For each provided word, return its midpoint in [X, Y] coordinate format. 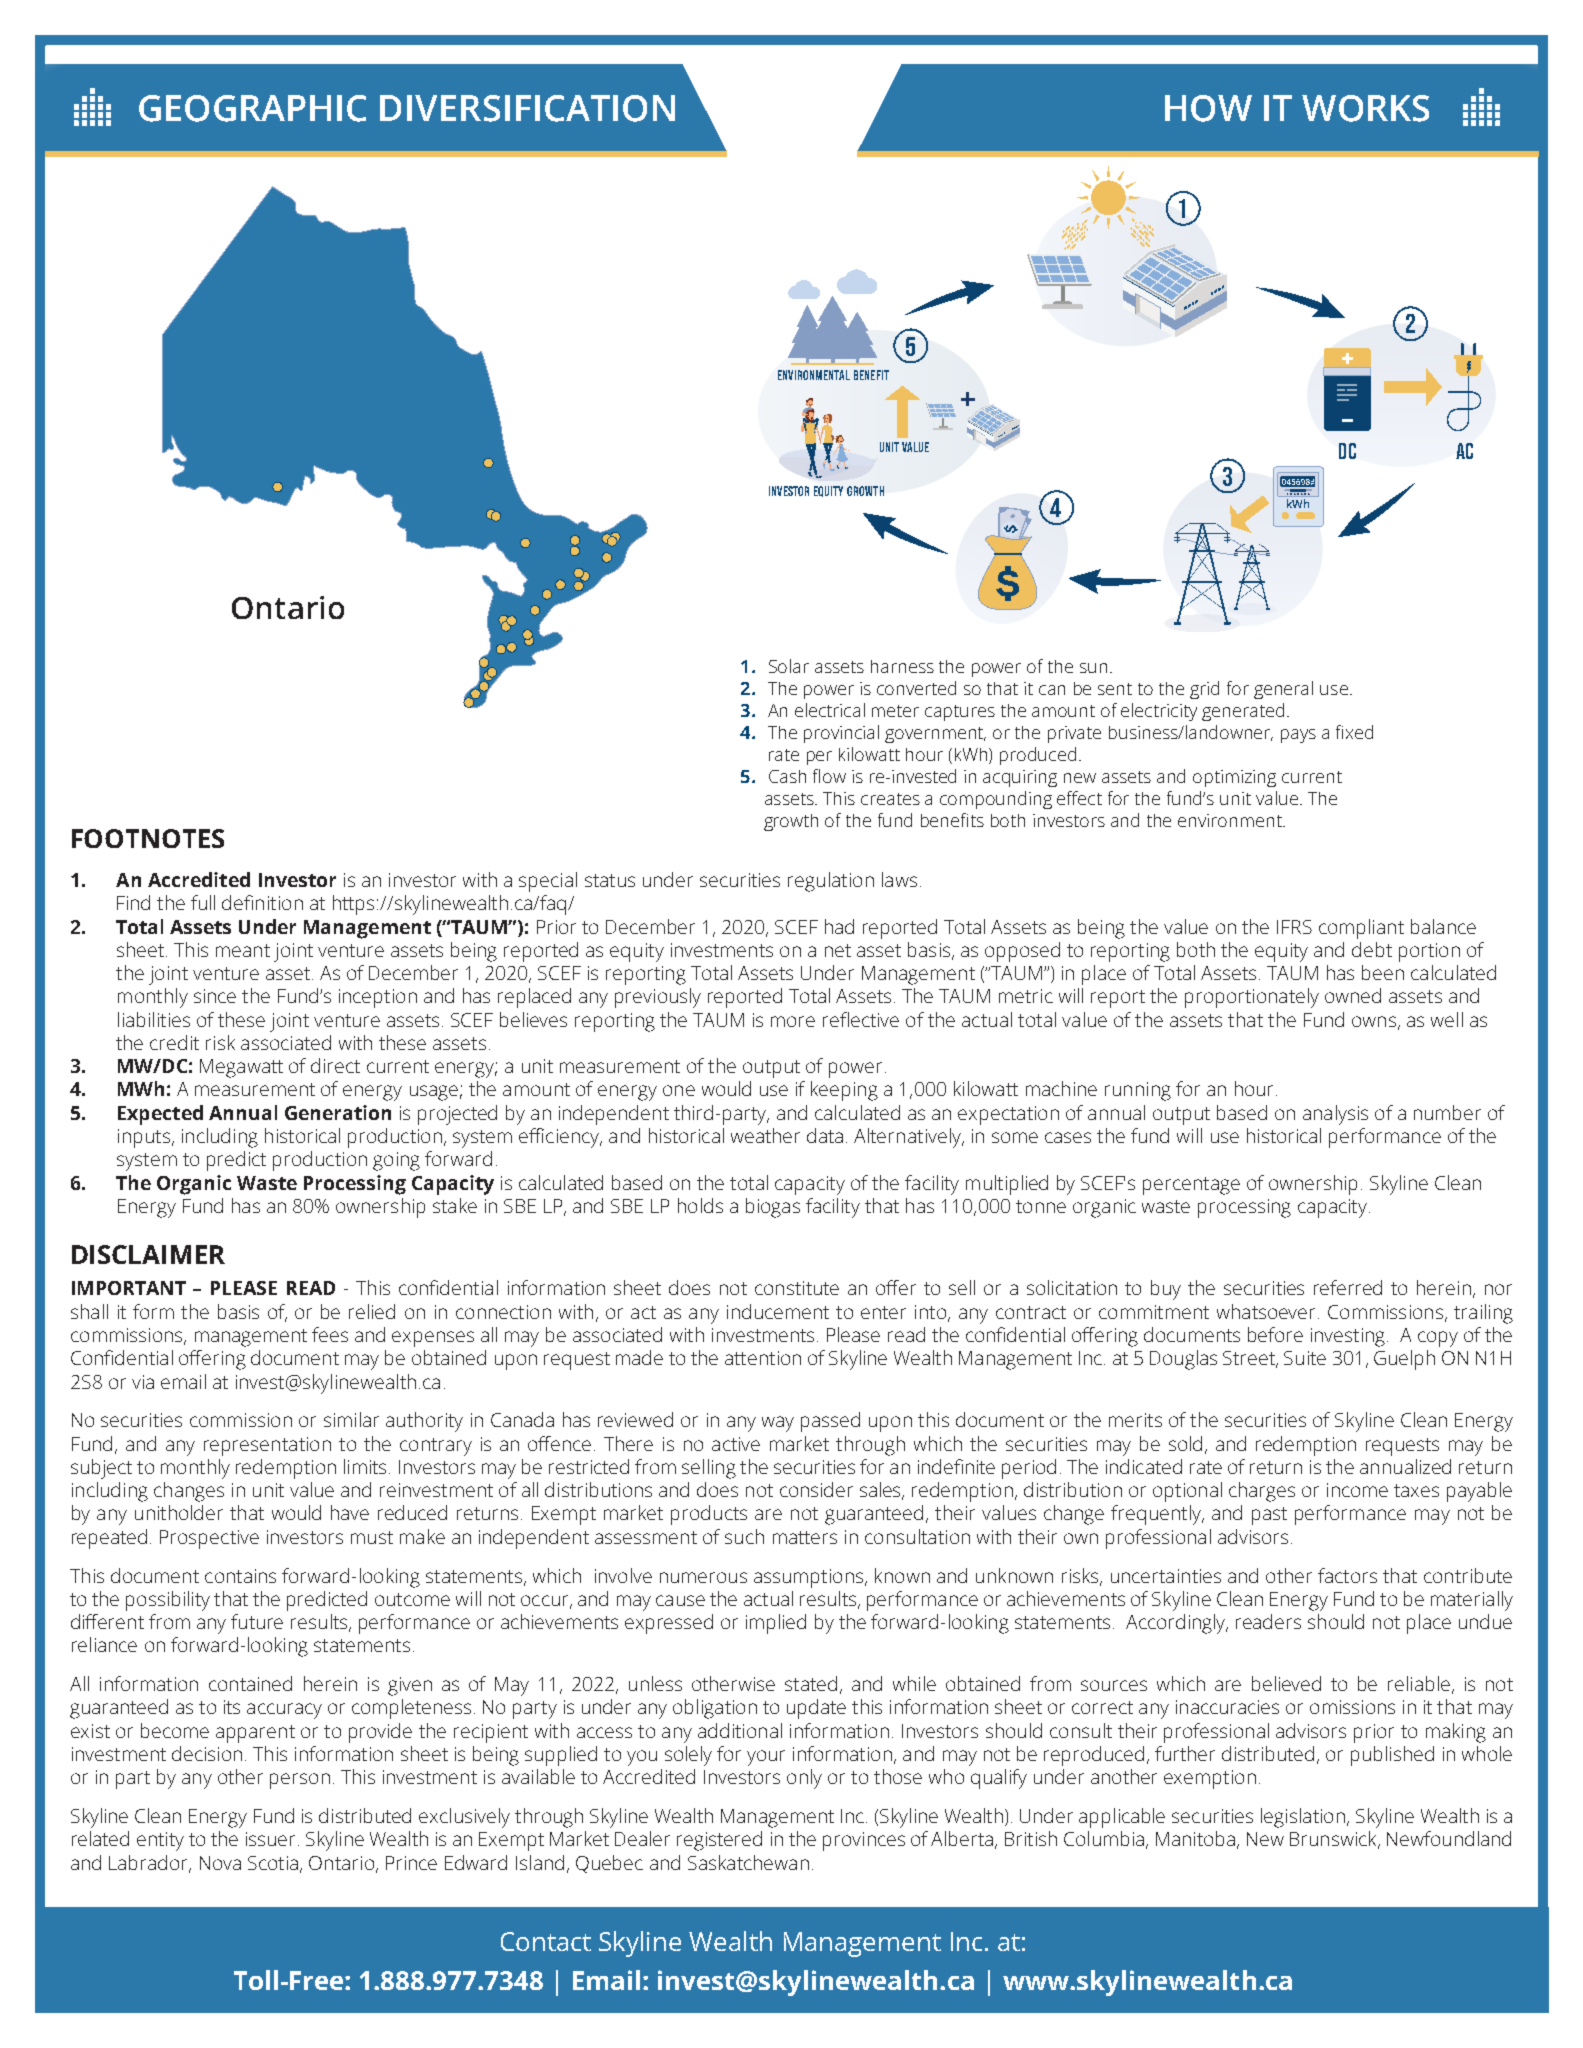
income [1357, 1490]
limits [365, 1466]
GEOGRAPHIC [252, 108]
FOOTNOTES [148, 838]
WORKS [1365, 108]
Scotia [273, 1863]
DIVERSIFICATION [527, 108]
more [793, 1021]
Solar [789, 666]
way [778, 1424]
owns [1374, 1021]
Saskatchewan [748, 1862]
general [1283, 690]
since [215, 996]
